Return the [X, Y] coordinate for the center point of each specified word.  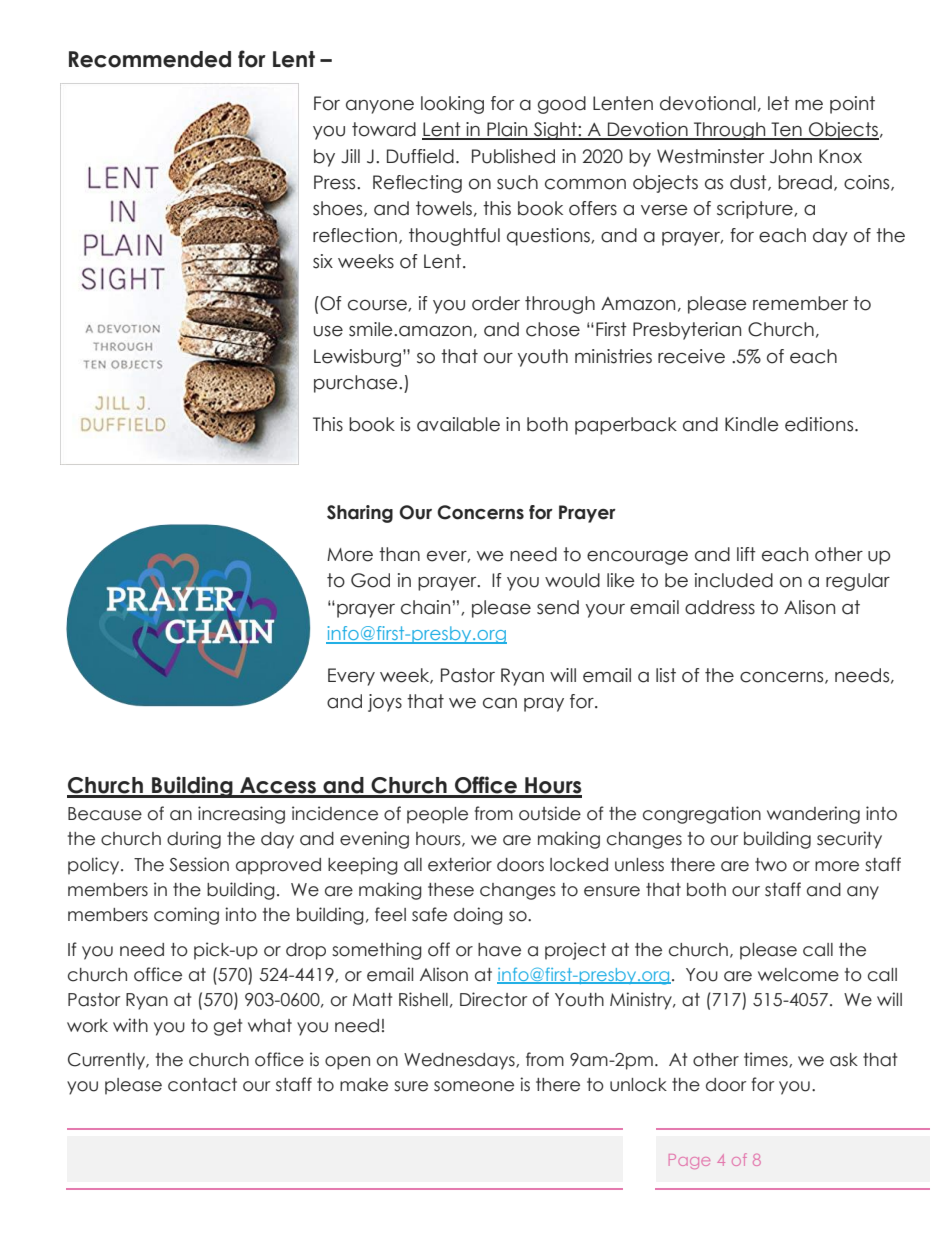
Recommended [150, 59]
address [720, 607]
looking [452, 105]
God [370, 580]
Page [689, 1161]
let [778, 103]
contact [202, 1085]
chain [425, 607]
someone [474, 1086]
